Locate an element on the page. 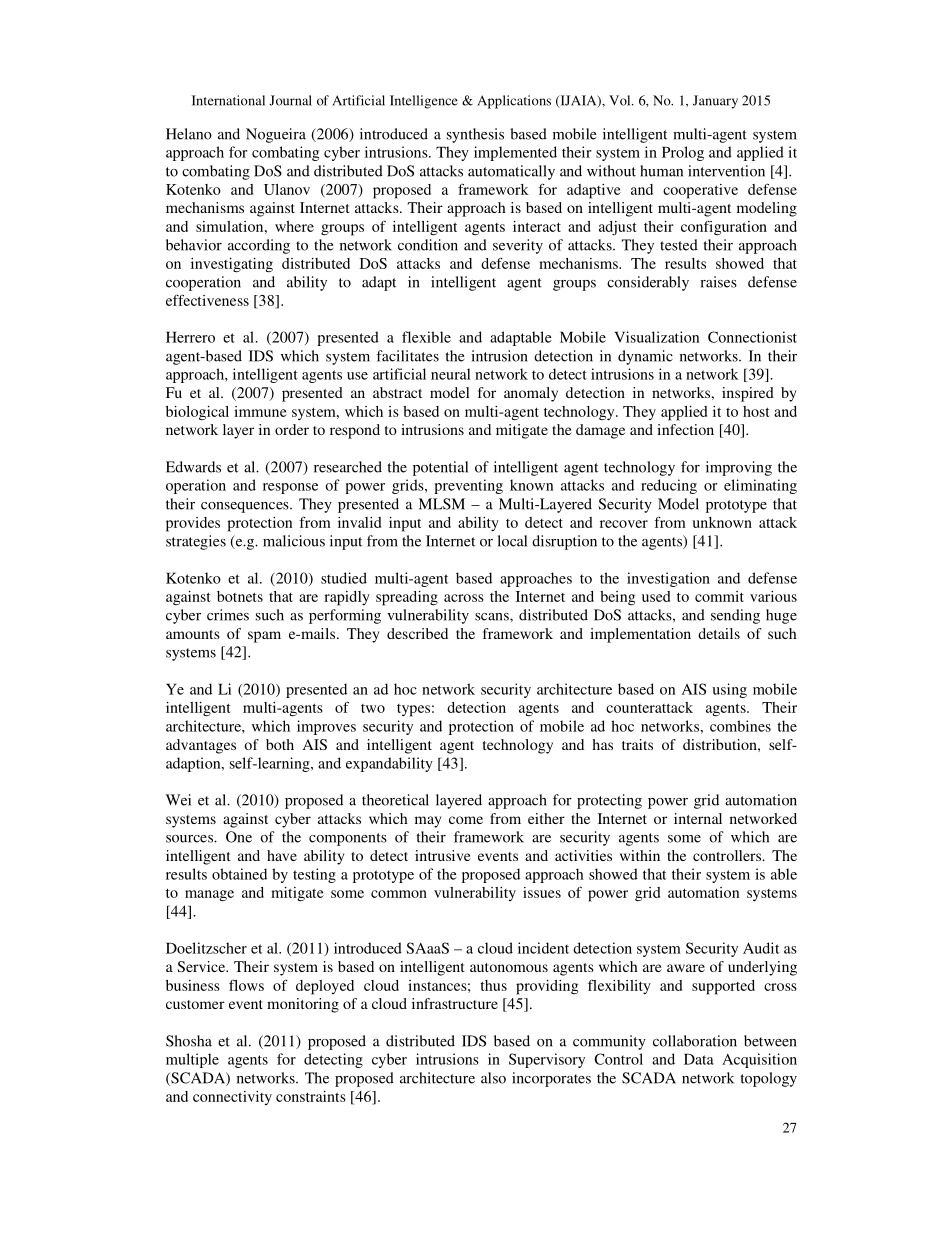 The image size is (952, 1233). come is located at coordinates (466, 820).
